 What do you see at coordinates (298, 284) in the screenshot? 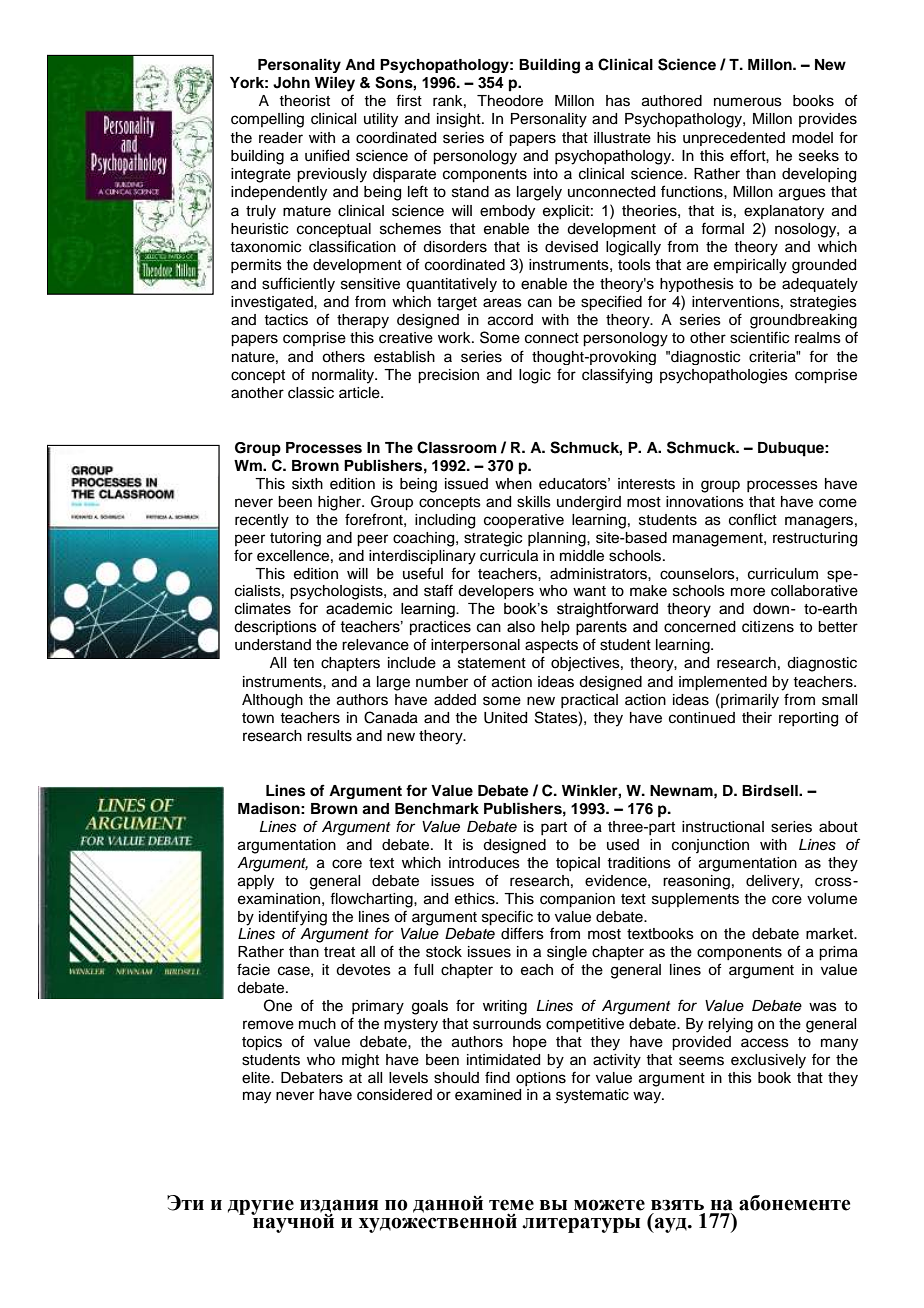
I see `sufficiently` at bounding box center [298, 284].
